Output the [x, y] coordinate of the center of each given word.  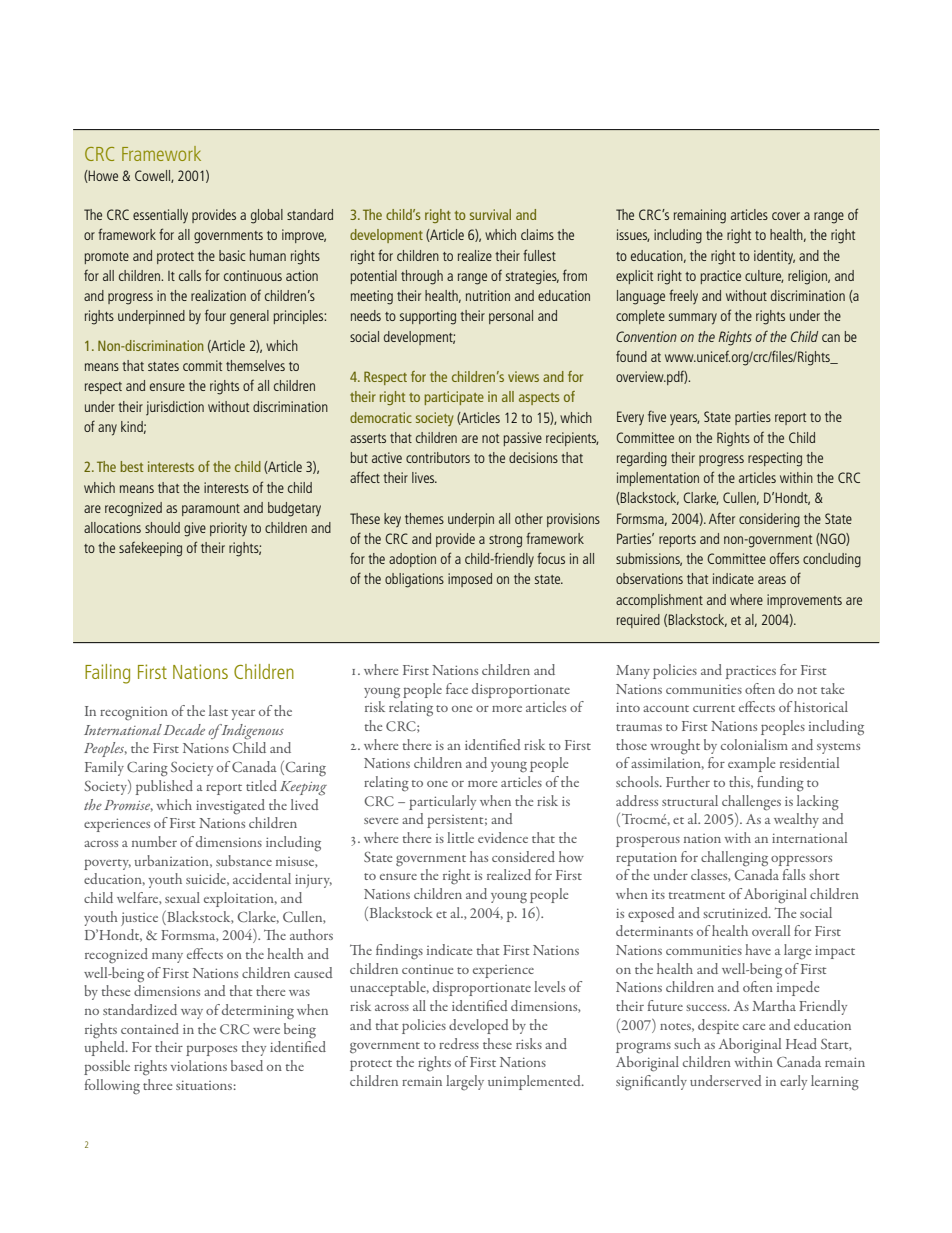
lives [424, 477]
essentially [160, 216]
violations [198, 1065]
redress [459, 1043]
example [751, 764]
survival [490, 214]
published [164, 787]
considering [769, 520]
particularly [442, 802]
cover [786, 216]
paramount [211, 510]
